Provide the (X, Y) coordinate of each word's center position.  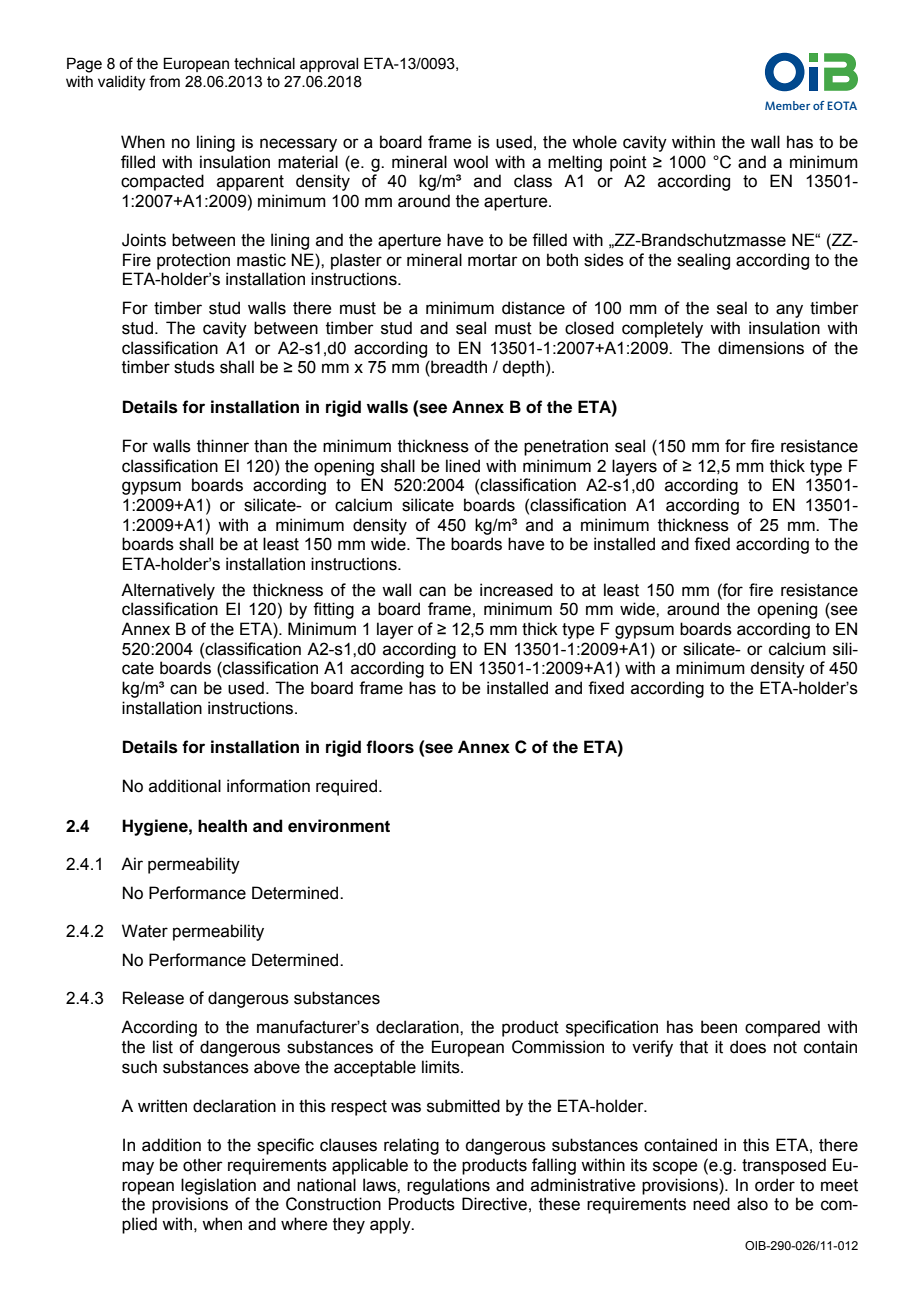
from (164, 81)
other (203, 1165)
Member (787, 105)
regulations (448, 1186)
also (752, 1204)
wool (470, 162)
